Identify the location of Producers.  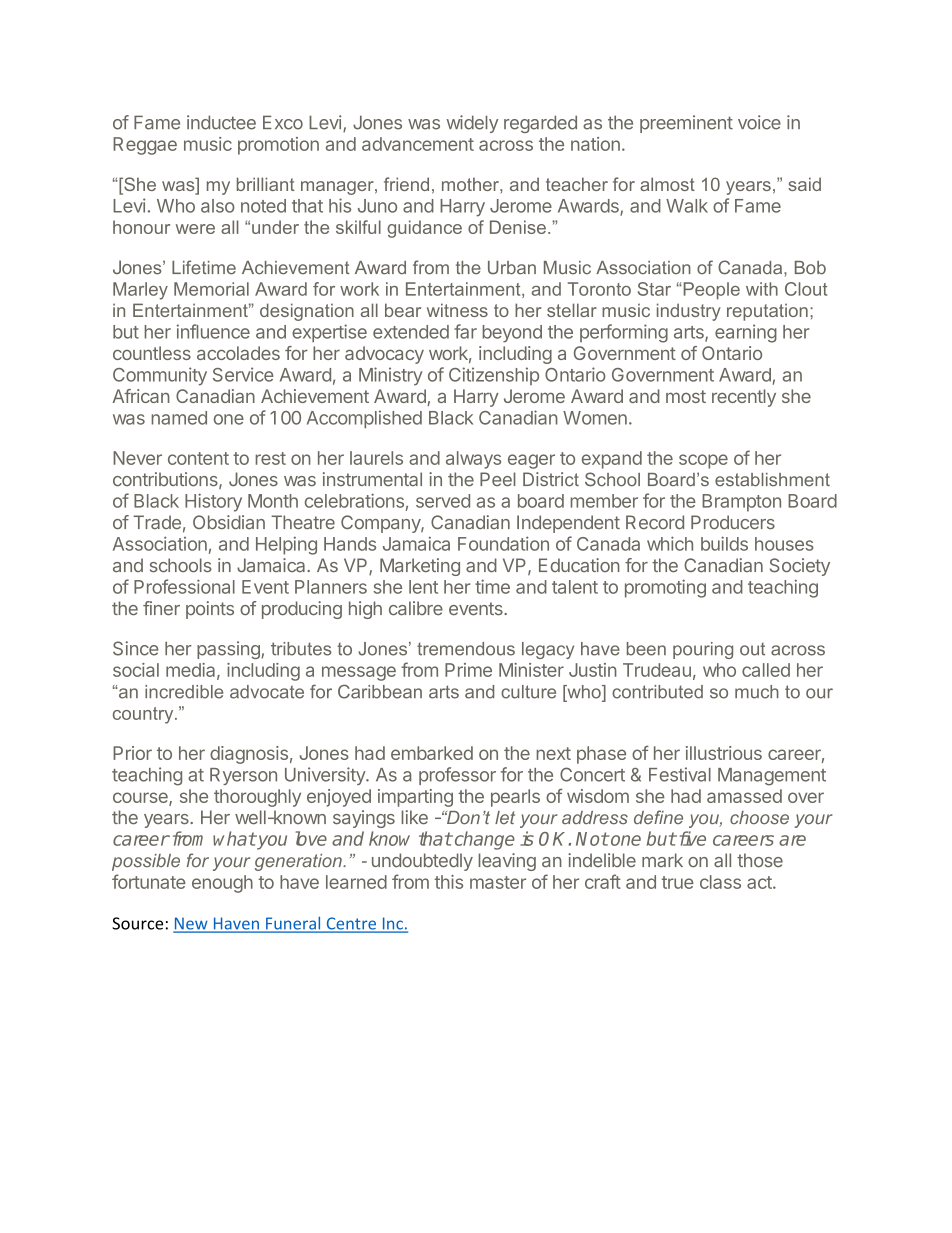
(733, 522).
